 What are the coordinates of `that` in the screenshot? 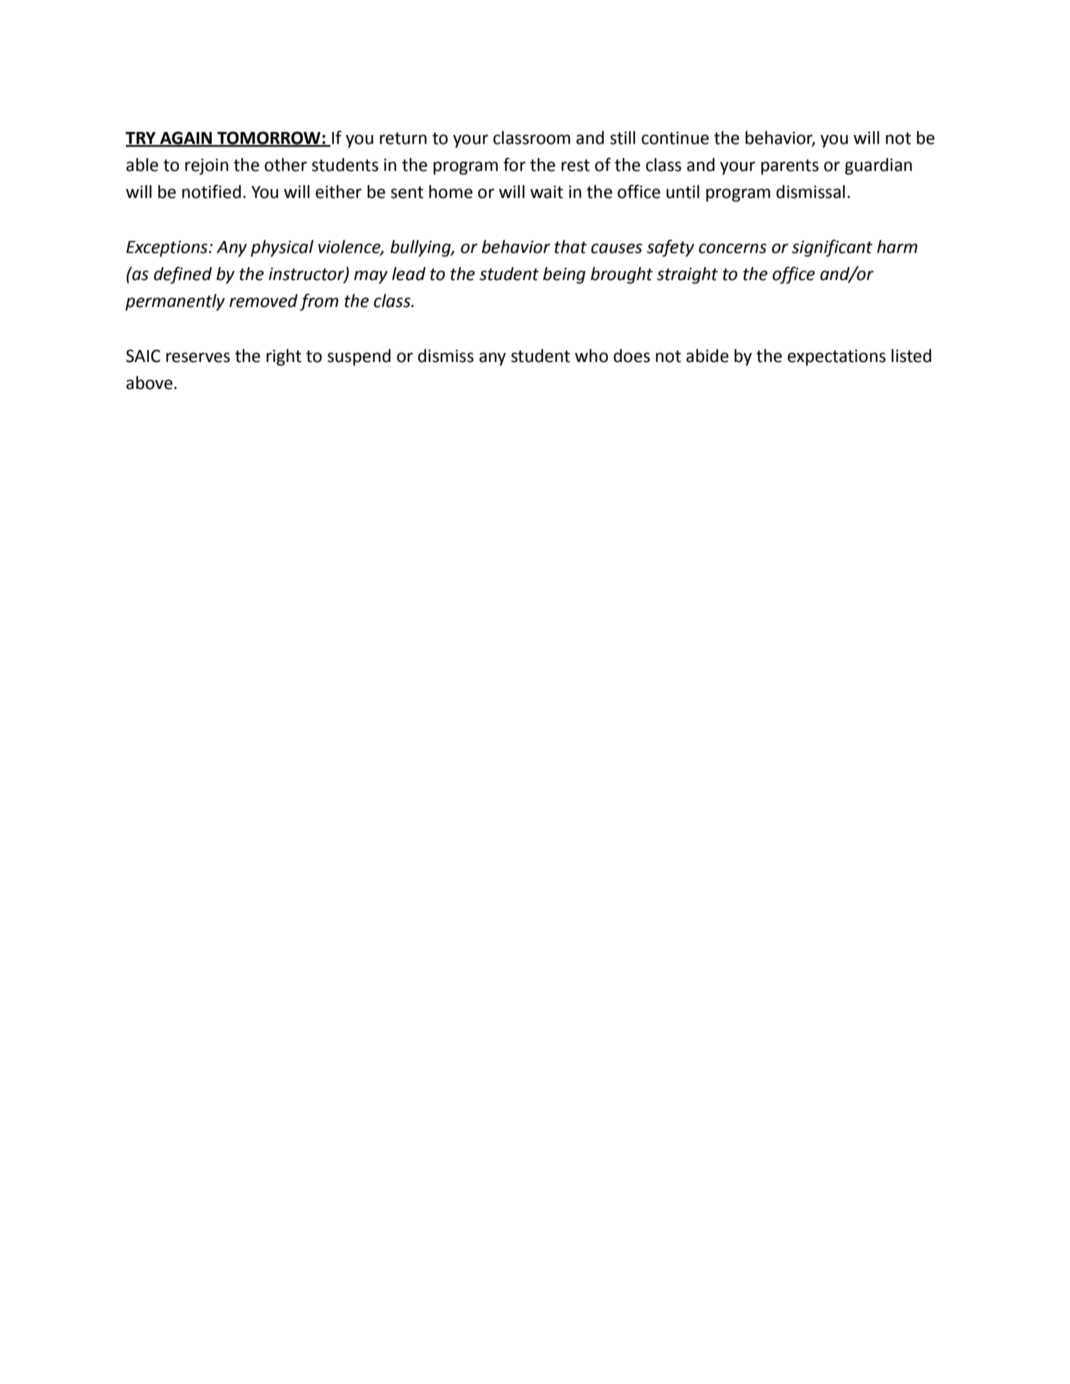 It's located at (570, 247).
